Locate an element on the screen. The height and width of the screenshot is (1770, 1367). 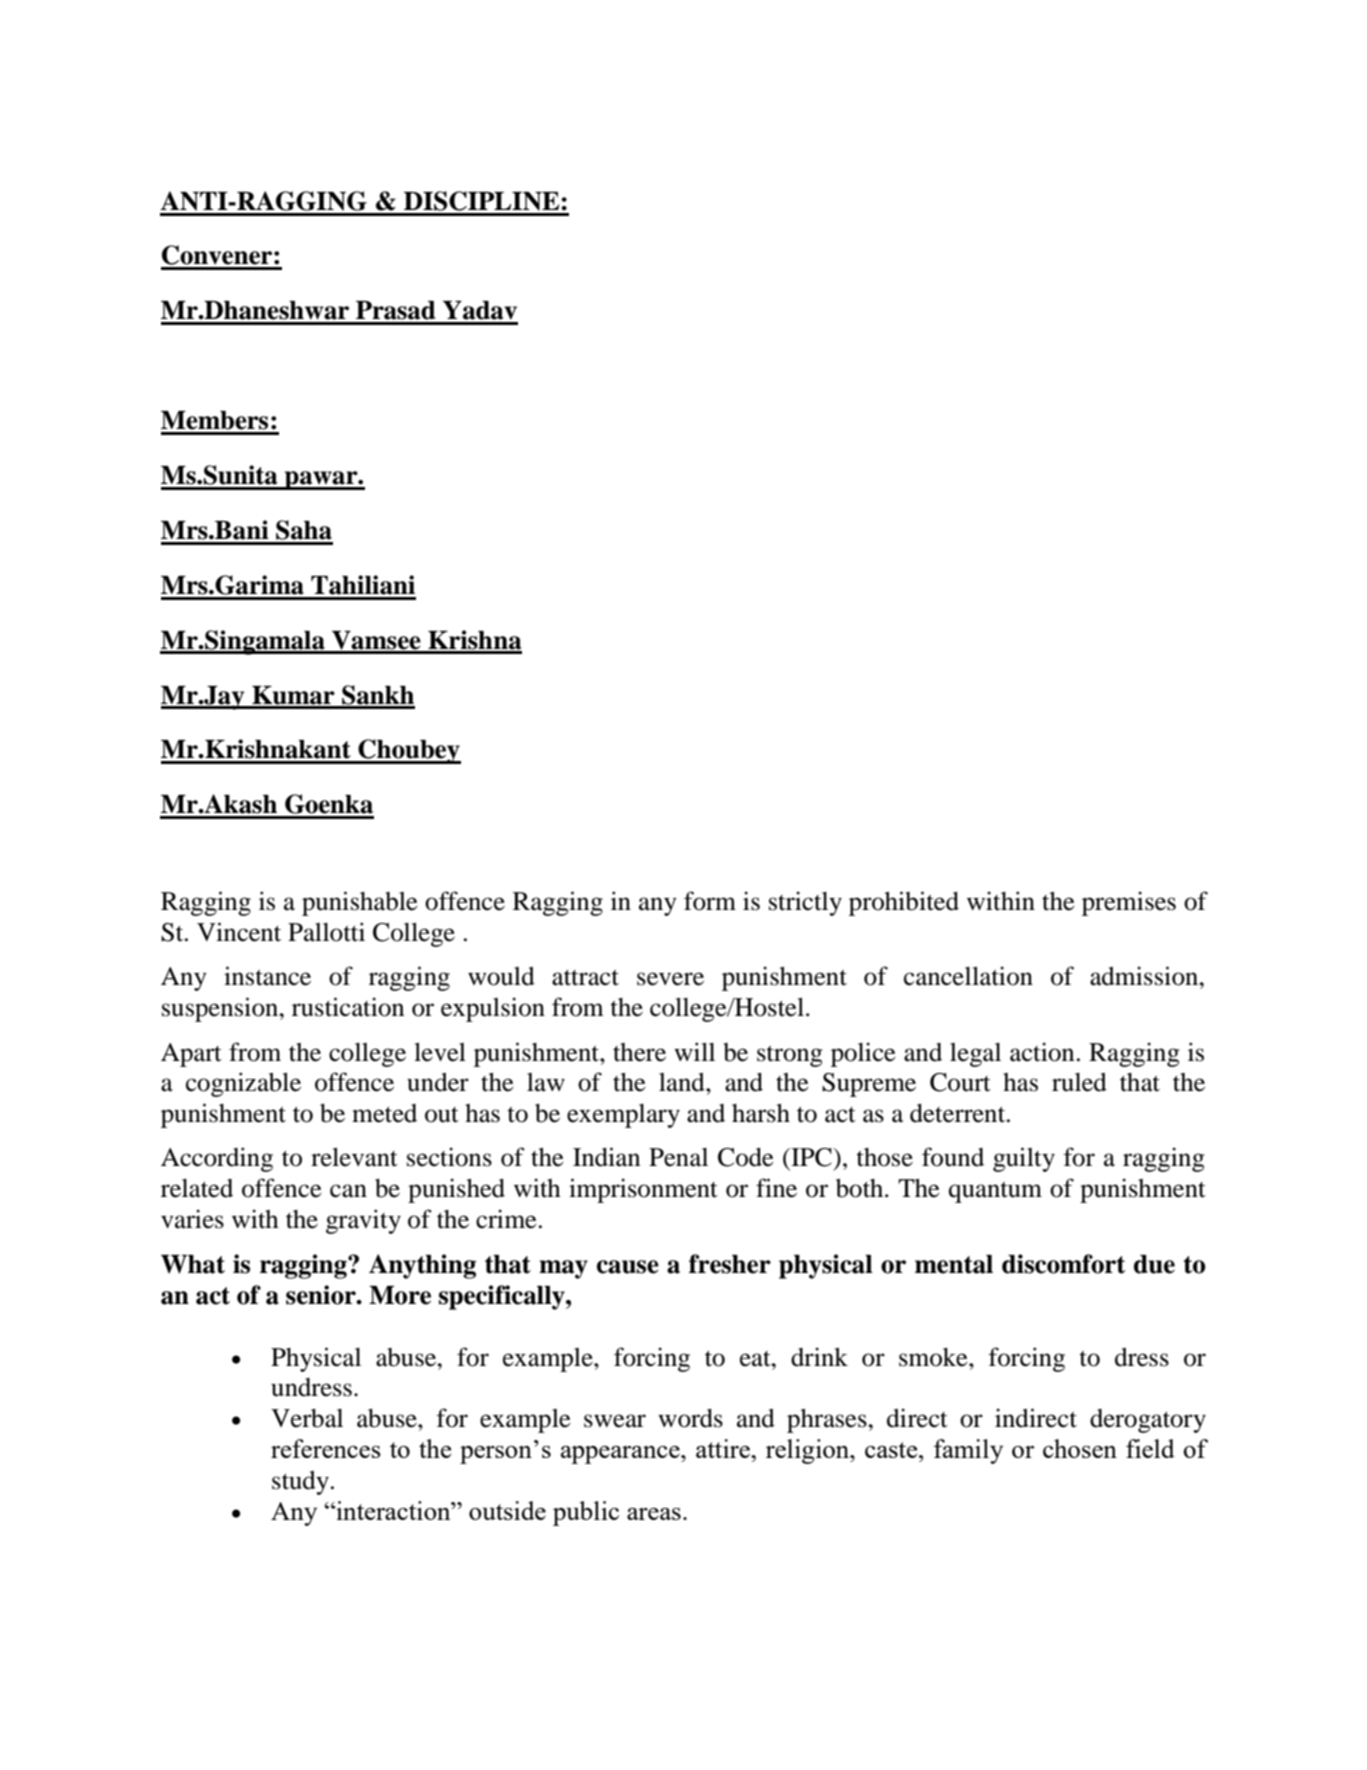
eat is located at coordinates (756, 1359).
